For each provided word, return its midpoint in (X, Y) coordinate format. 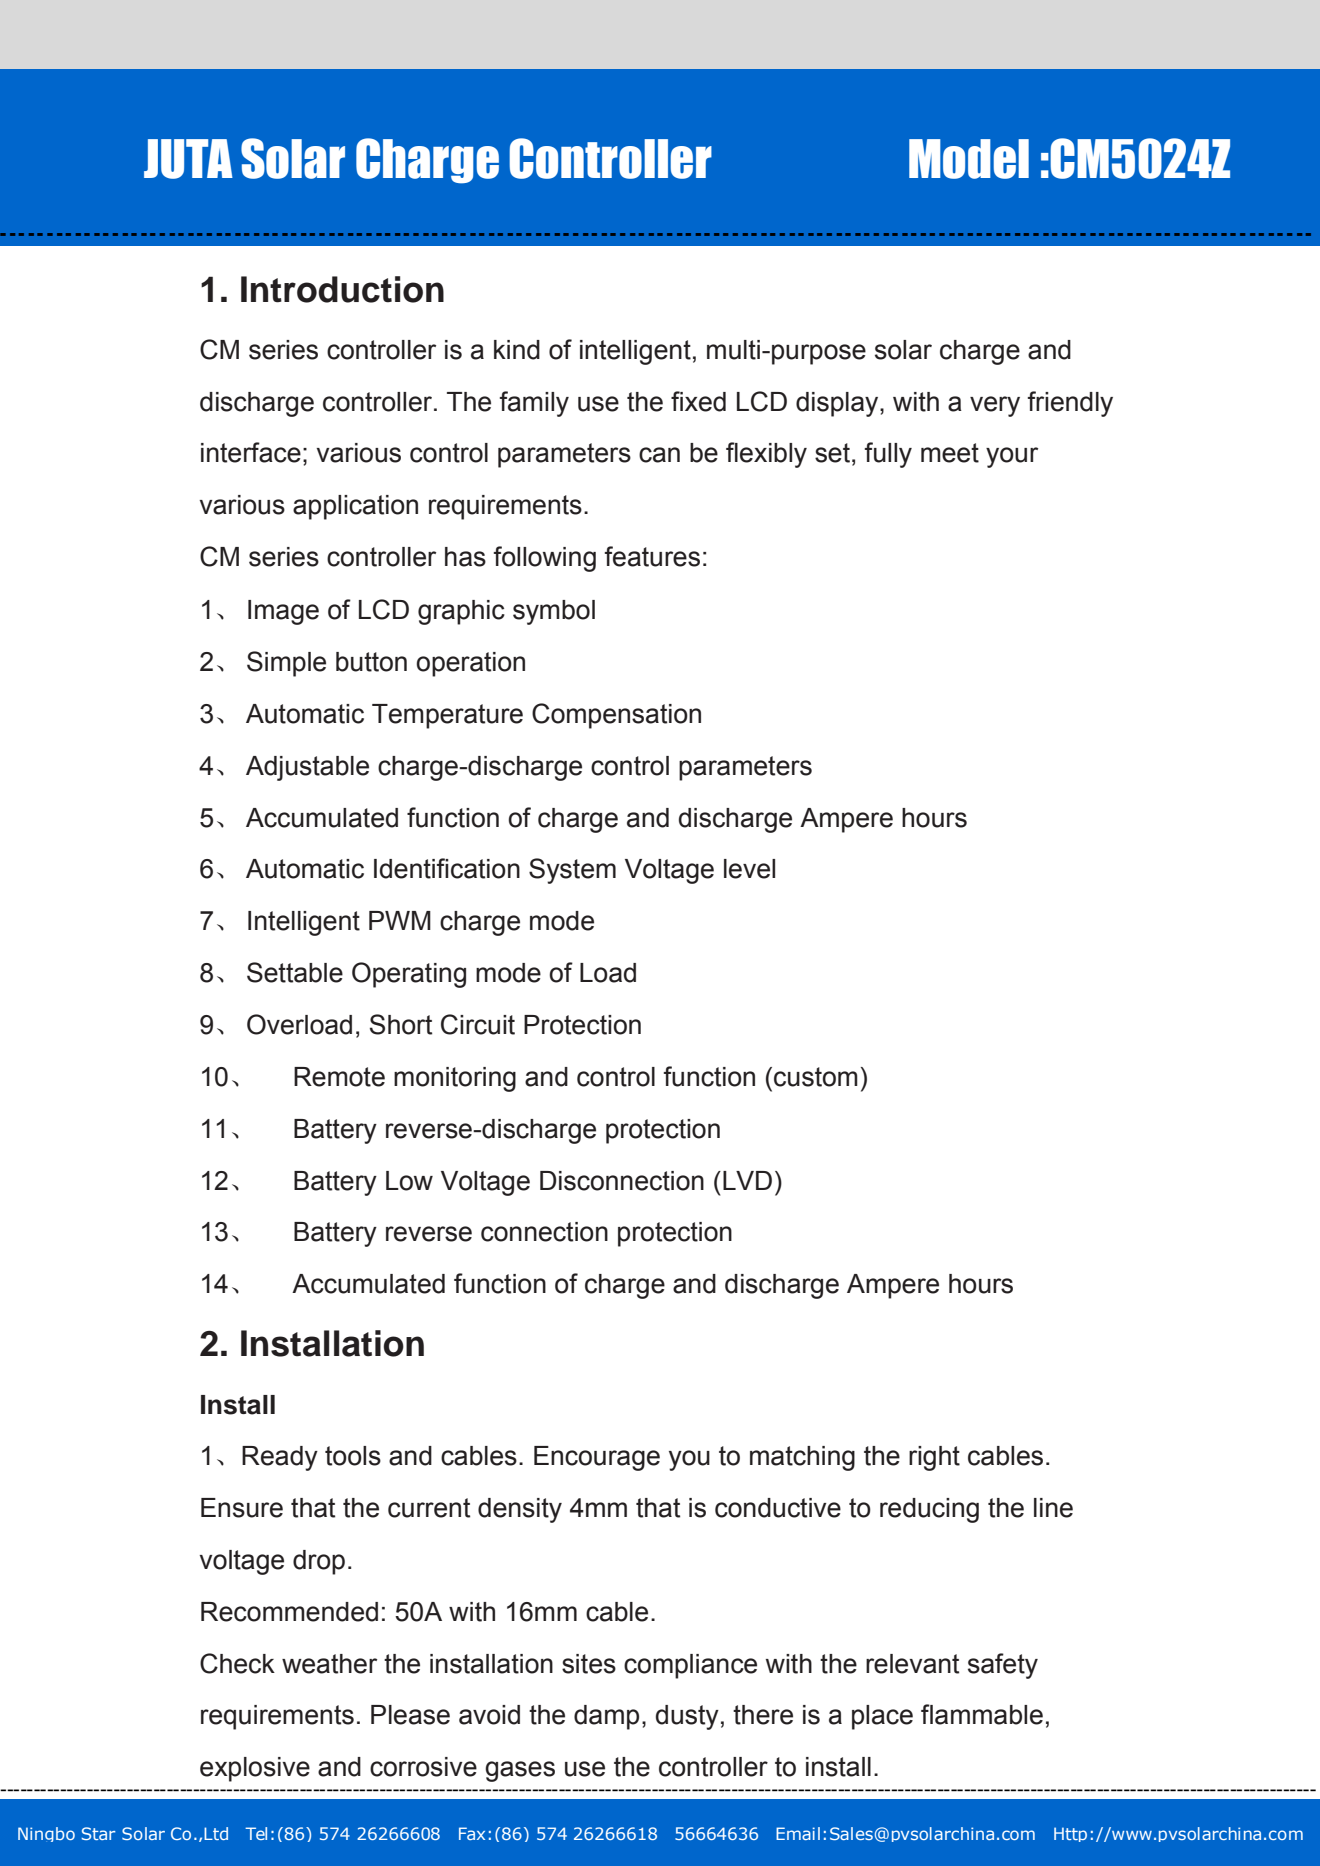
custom (816, 1077)
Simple (286, 664)
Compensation (616, 716)
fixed (698, 401)
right (934, 1458)
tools (353, 1456)
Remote (339, 1077)
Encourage (597, 1458)
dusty (687, 1717)
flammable (982, 1714)
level (749, 869)
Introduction (342, 289)
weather (329, 1664)
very (995, 406)
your (1012, 457)
